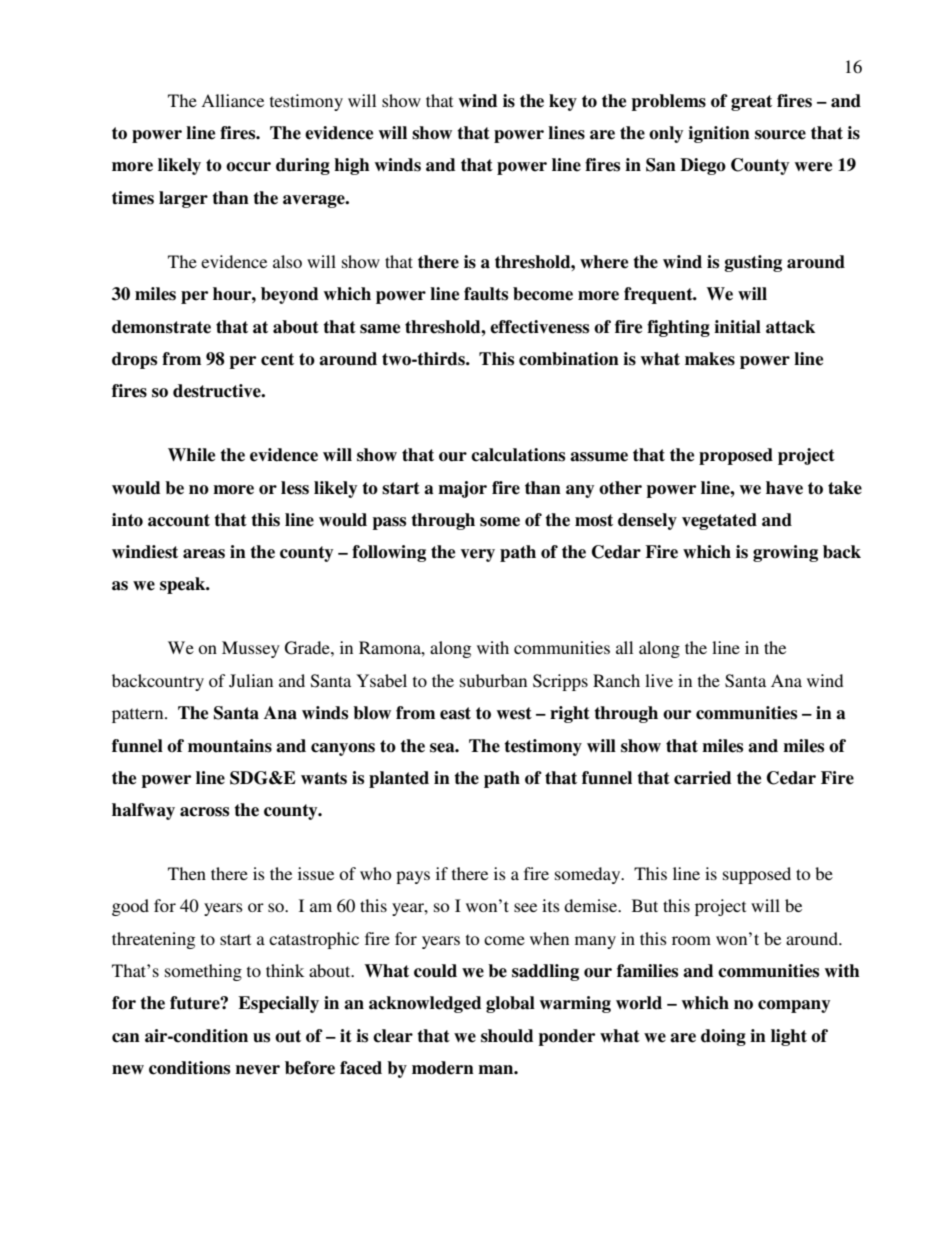 Image resolution: width=952 pixels, height=1233 pixels. Describe the element at coordinates (258, 1070) in the screenshot. I see `never` at that location.
